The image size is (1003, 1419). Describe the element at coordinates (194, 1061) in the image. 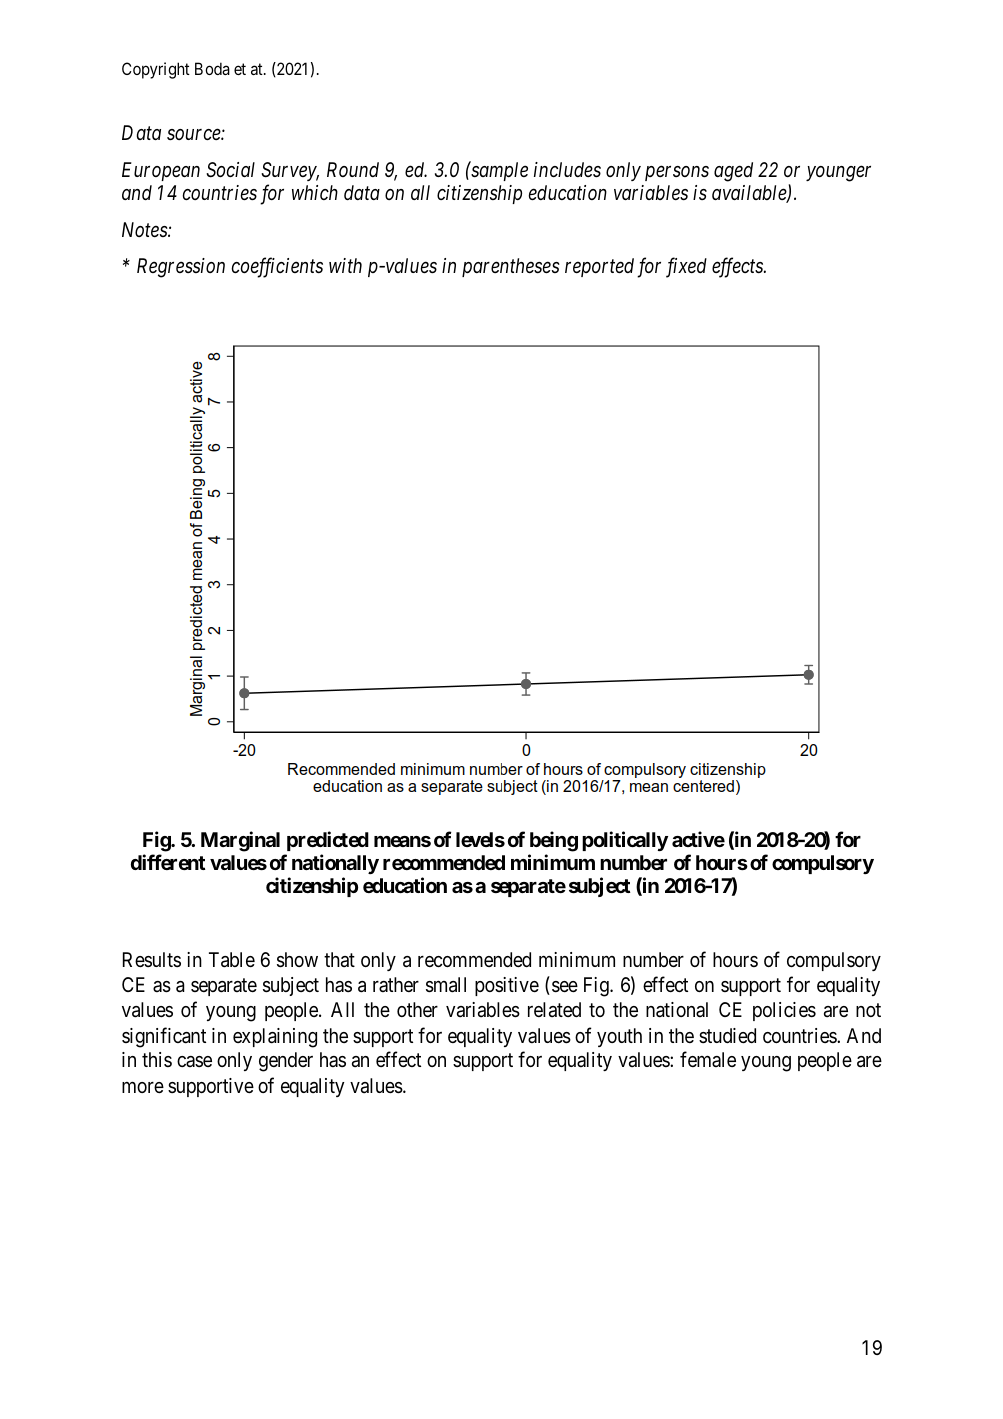

I see `case` at that location.
